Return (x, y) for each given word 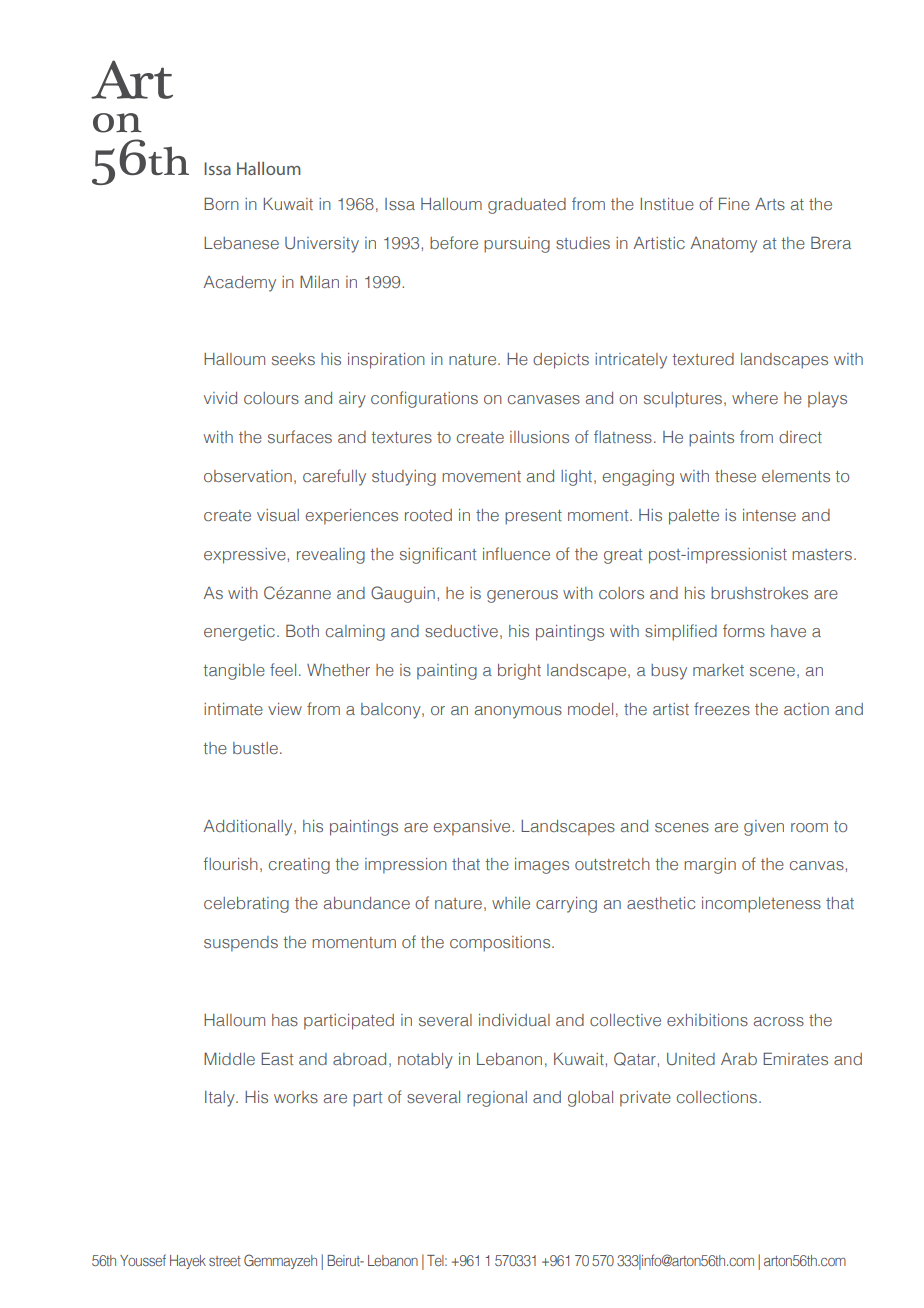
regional (497, 1099)
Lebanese (241, 243)
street (225, 1261)
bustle (255, 748)
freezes (722, 708)
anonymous (518, 712)
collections (717, 1097)
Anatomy (723, 245)
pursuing (517, 245)
